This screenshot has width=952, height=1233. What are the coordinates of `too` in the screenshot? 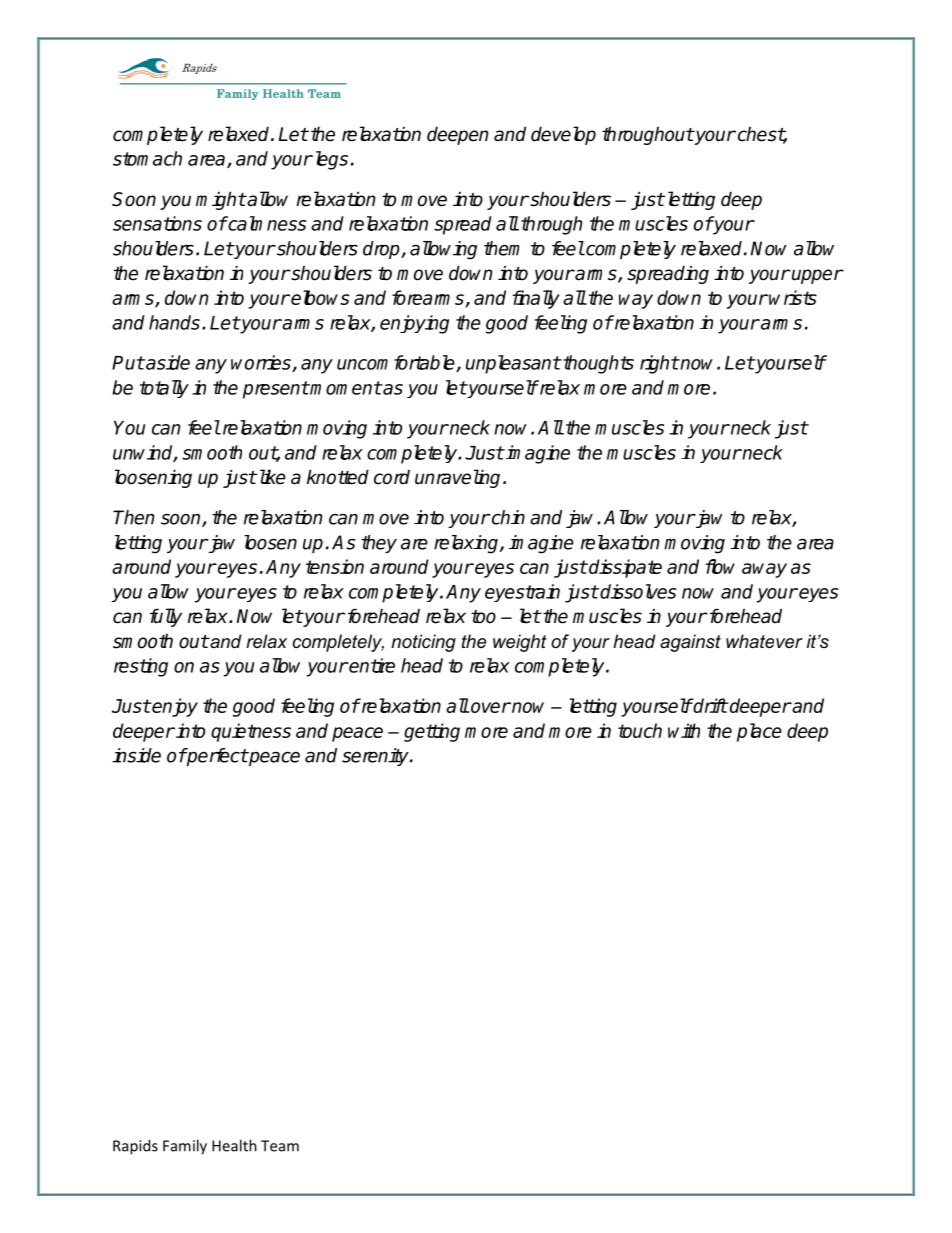 It's located at (483, 617).
